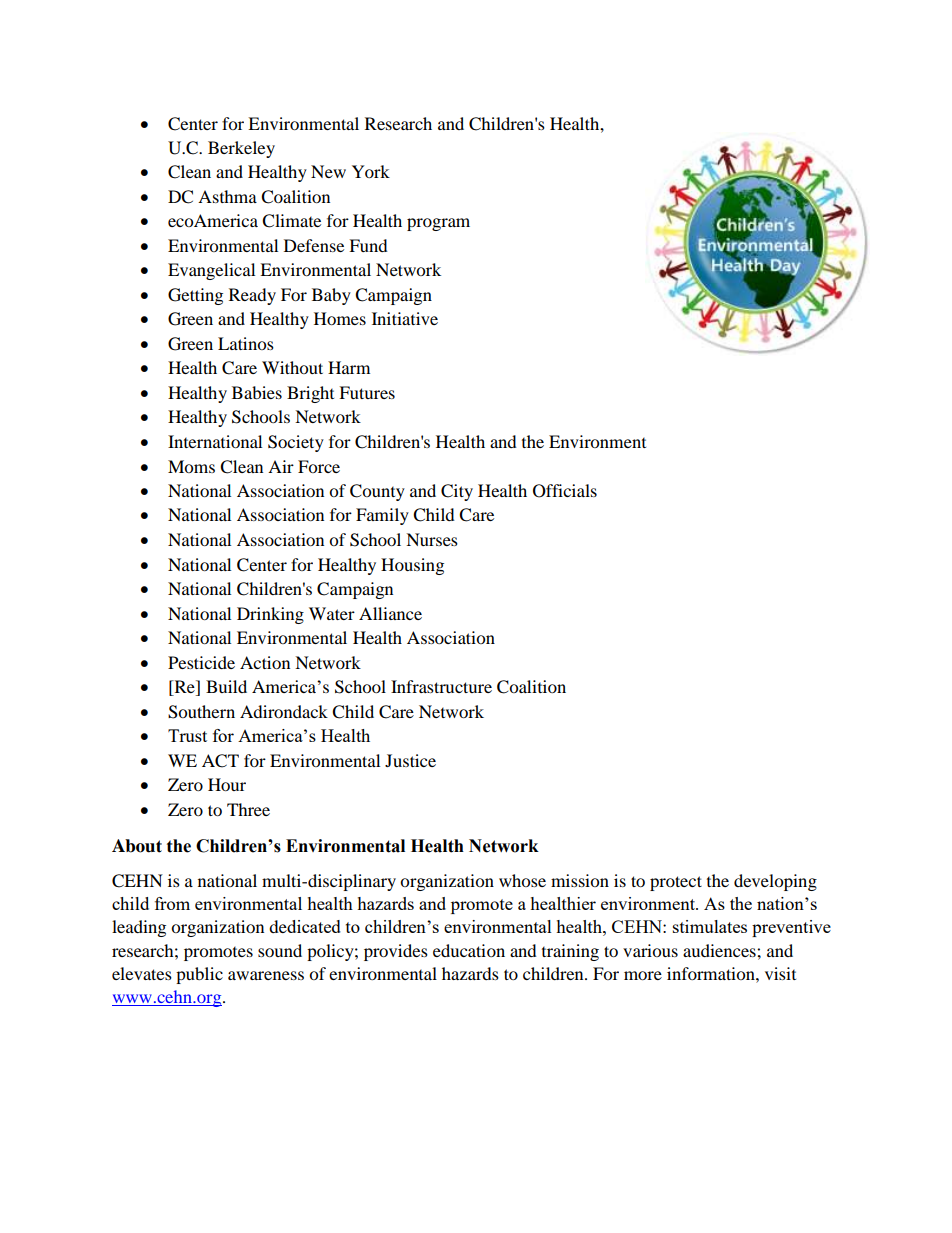  What do you see at coordinates (469, 950) in the screenshot?
I see `education` at bounding box center [469, 950].
